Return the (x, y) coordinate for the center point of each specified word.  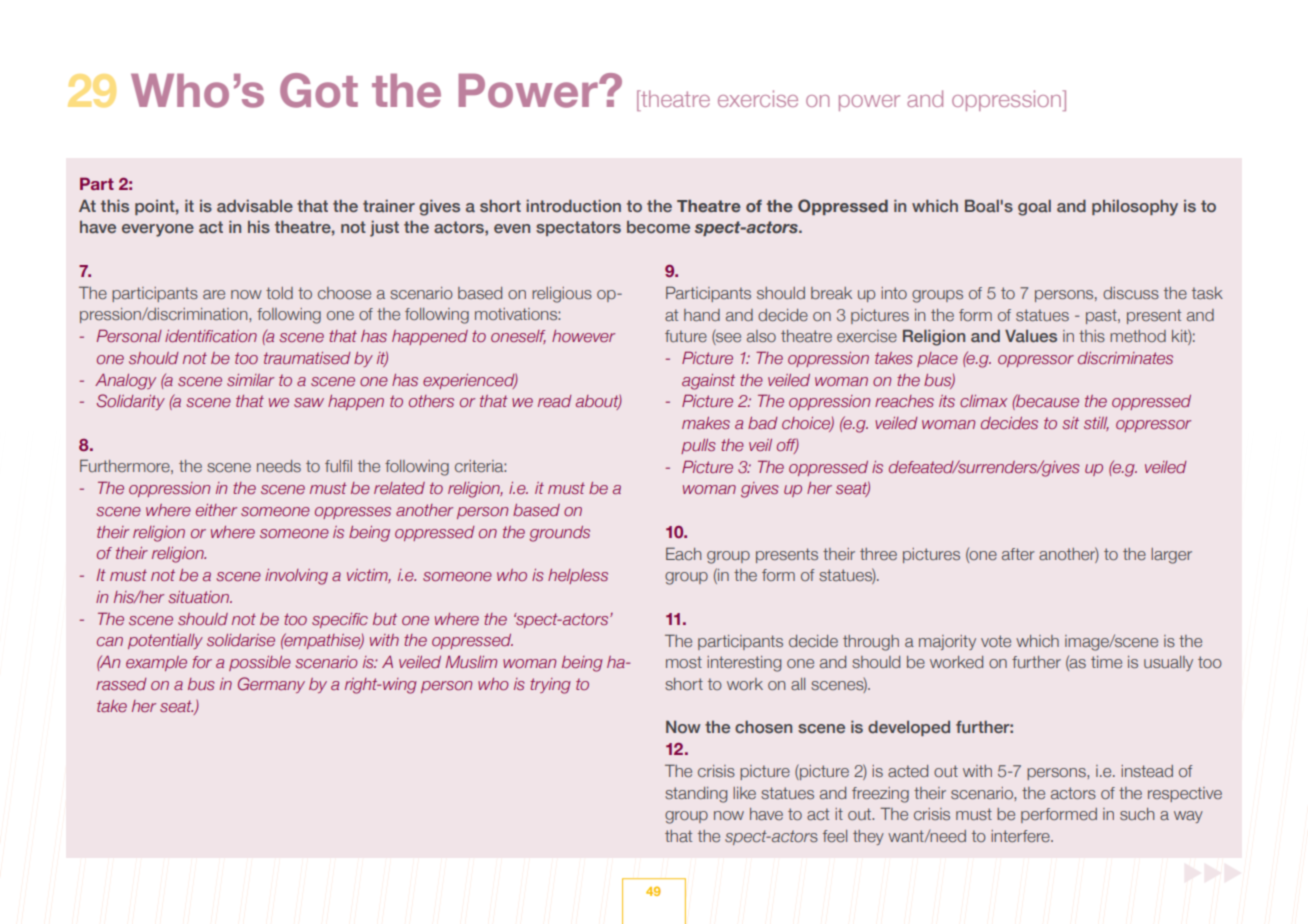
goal (1034, 207)
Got (319, 90)
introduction (573, 205)
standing (696, 795)
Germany (271, 685)
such (1137, 814)
